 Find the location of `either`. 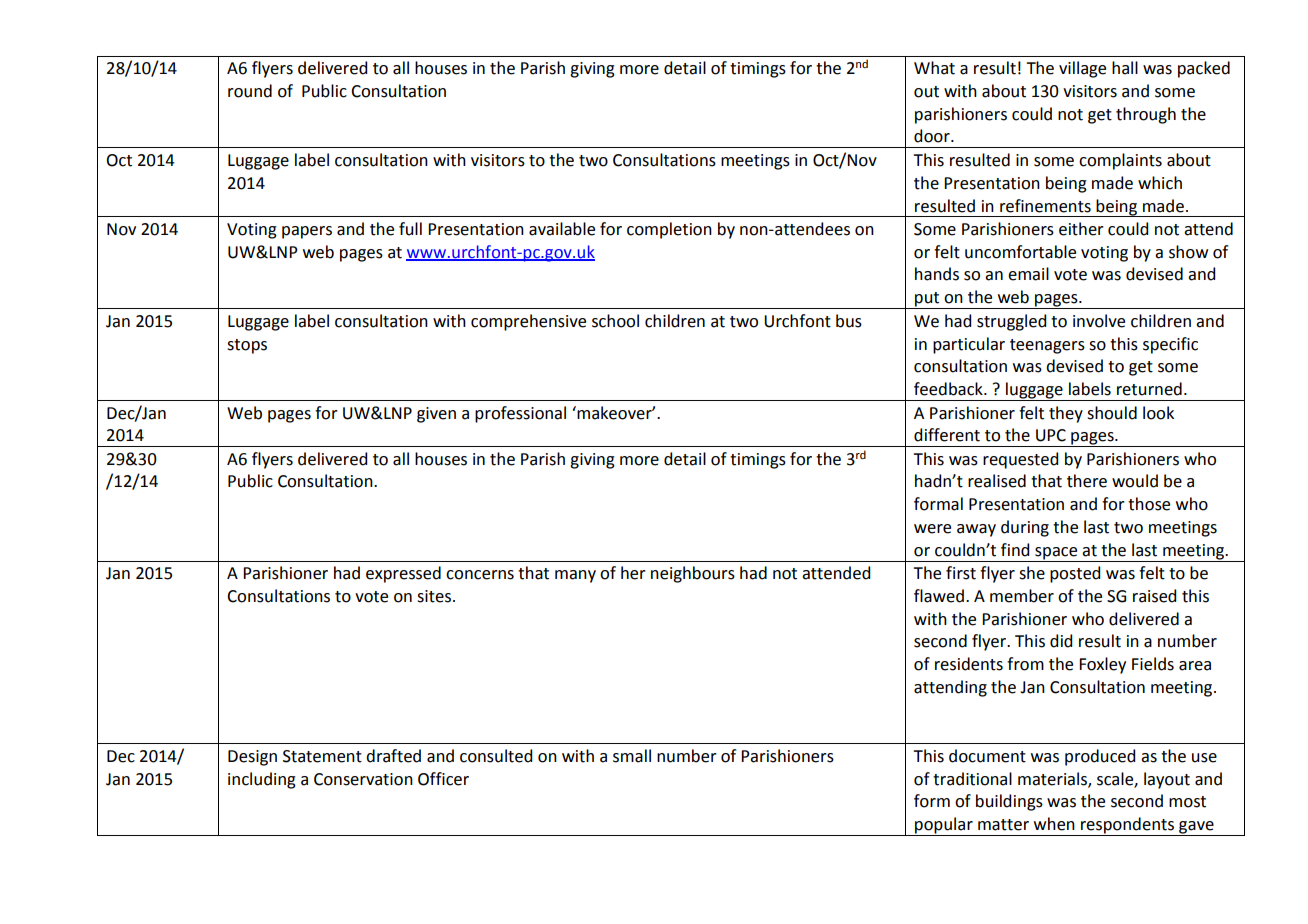

either is located at coordinates (1081, 229).
